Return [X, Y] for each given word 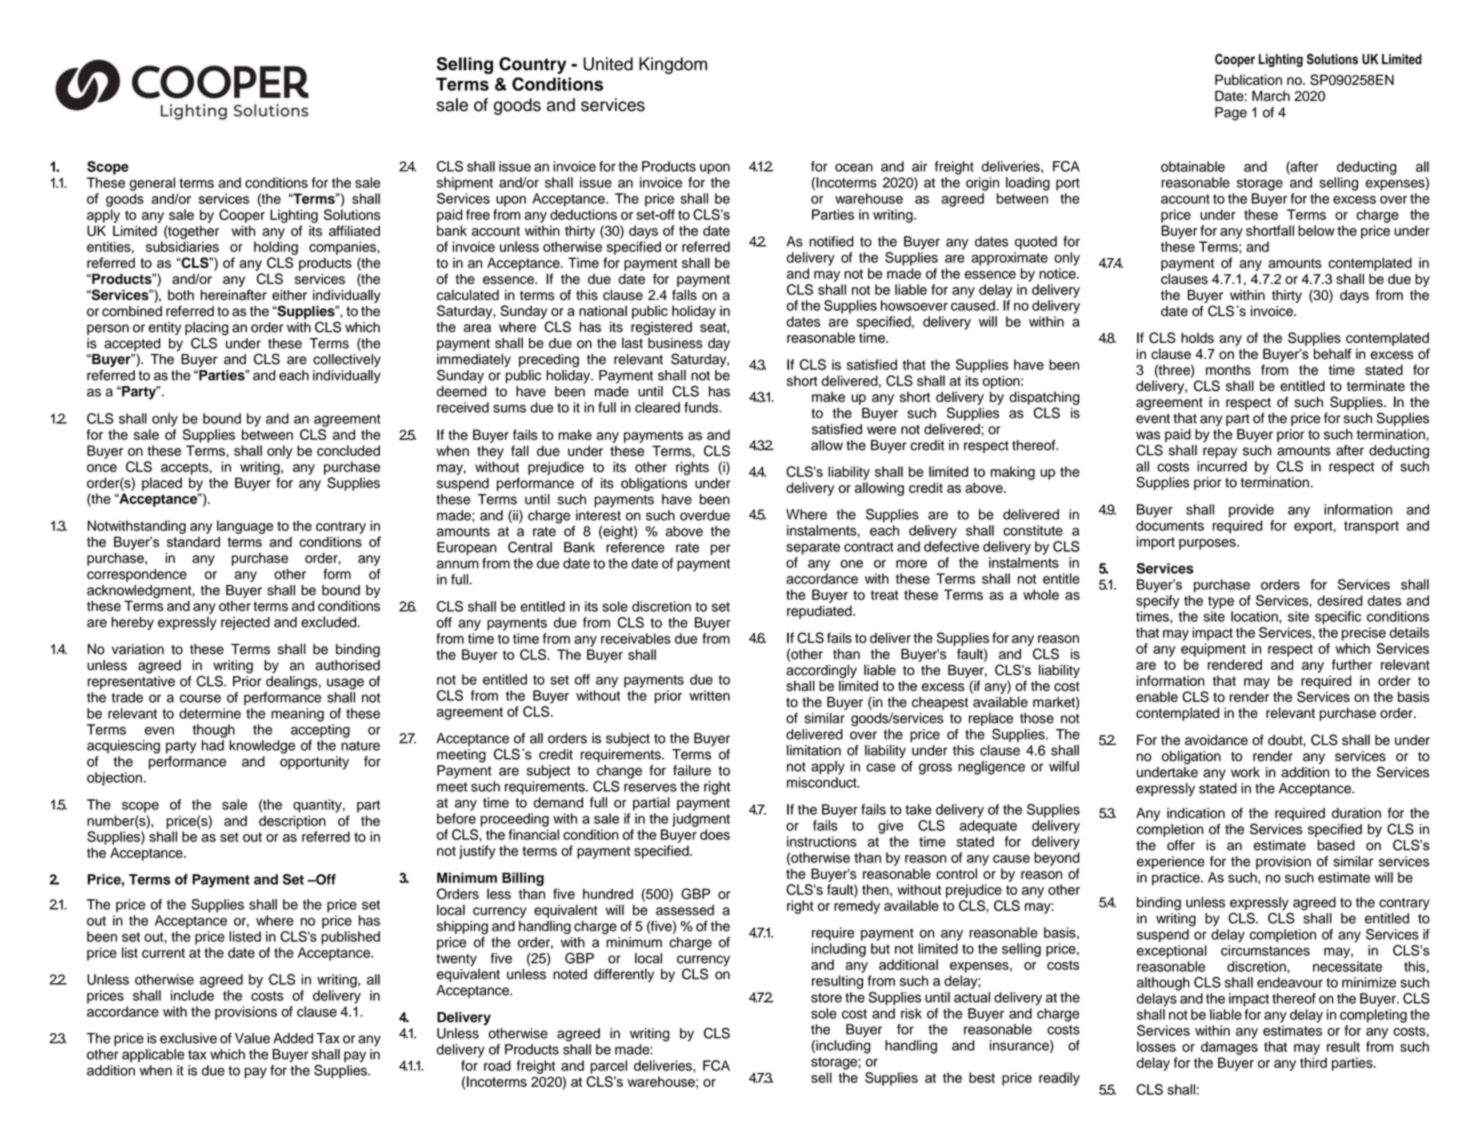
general [152, 184]
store [826, 998]
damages [1229, 1048]
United [608, 64]
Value [252, 1038]
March [1271, 96]
